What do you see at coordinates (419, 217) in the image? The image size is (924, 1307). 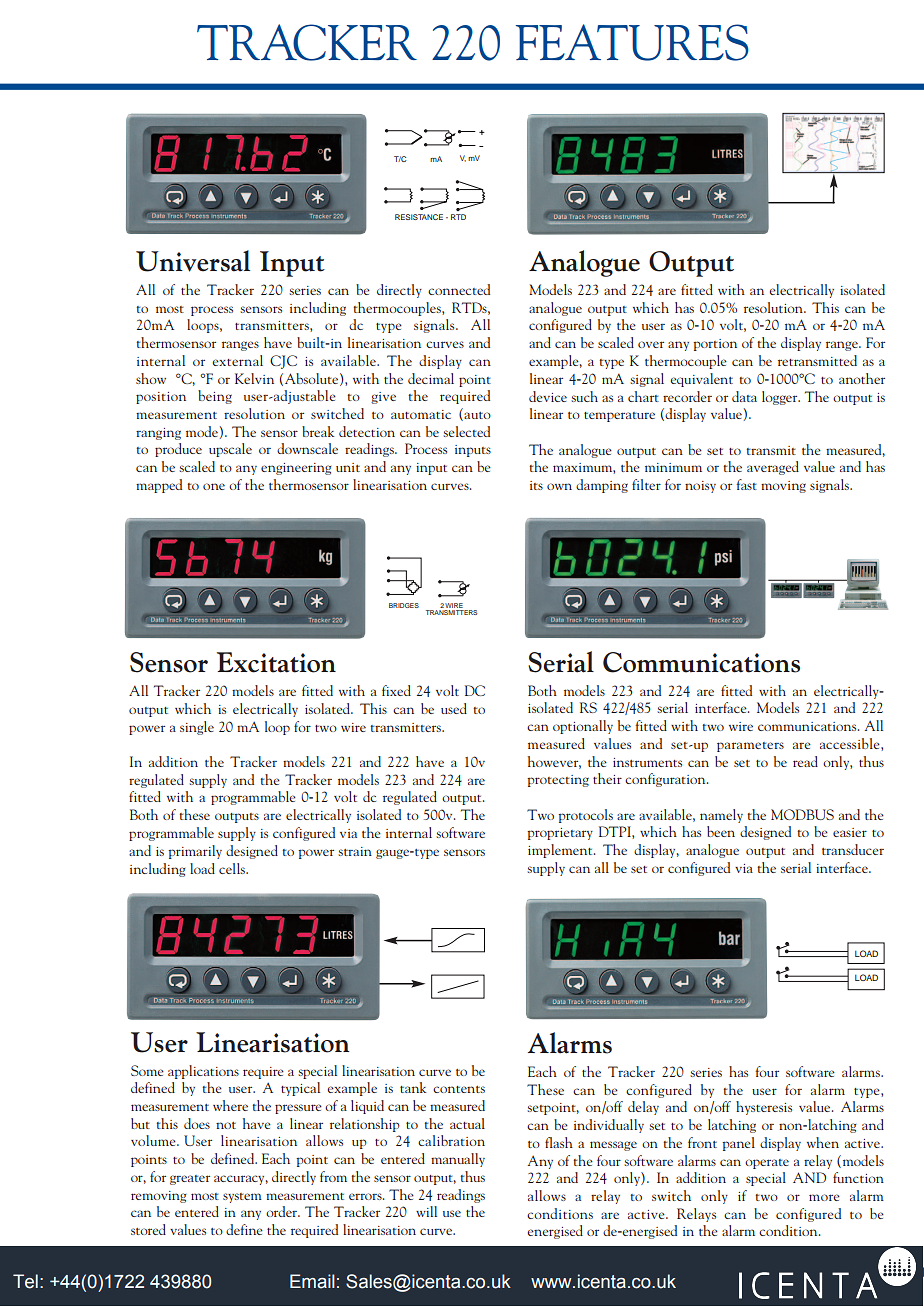 I see `RESISTANCE` at bounding box center [419, 217].
